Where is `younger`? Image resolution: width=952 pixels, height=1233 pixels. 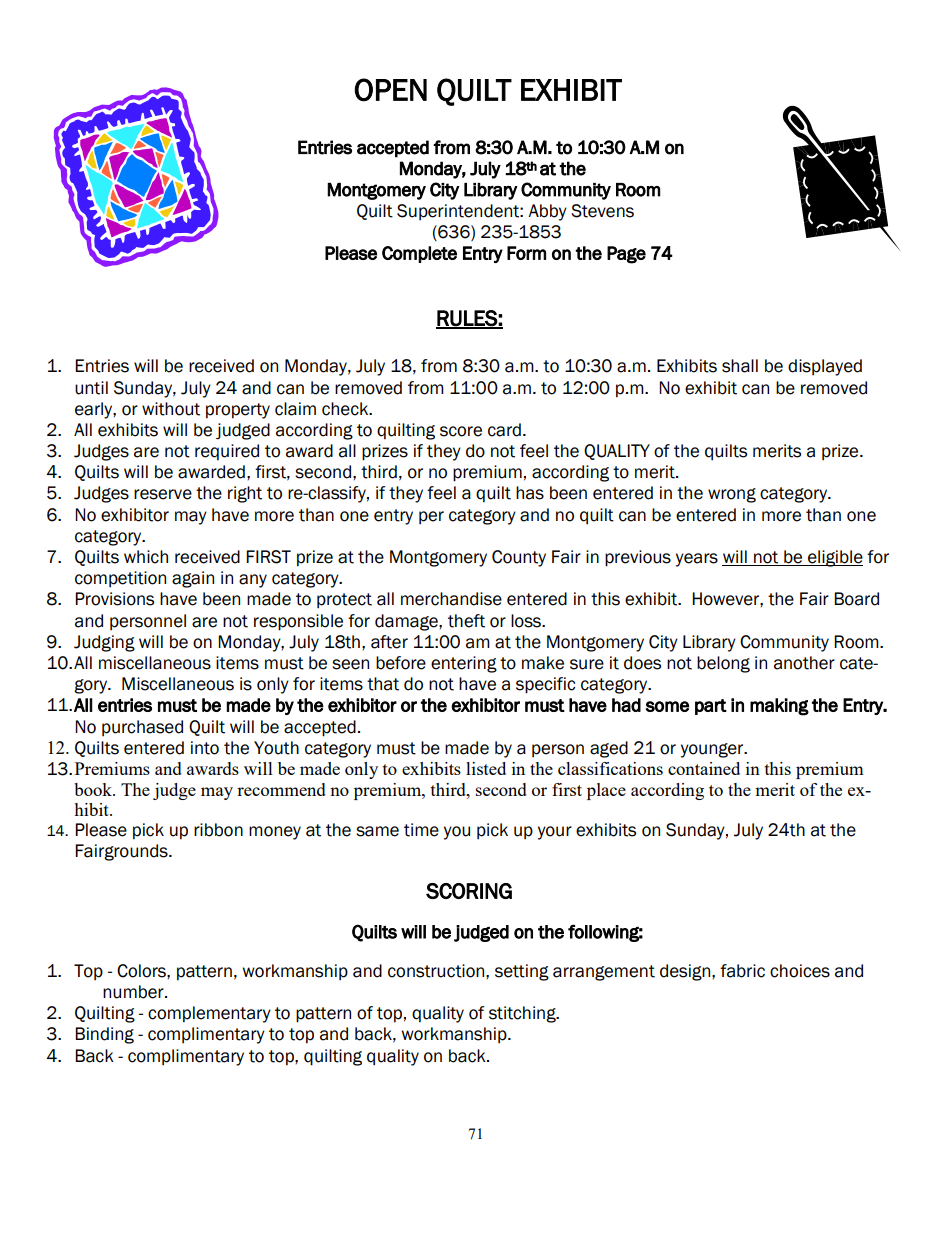 younger is located at coordinates (713, 750).
